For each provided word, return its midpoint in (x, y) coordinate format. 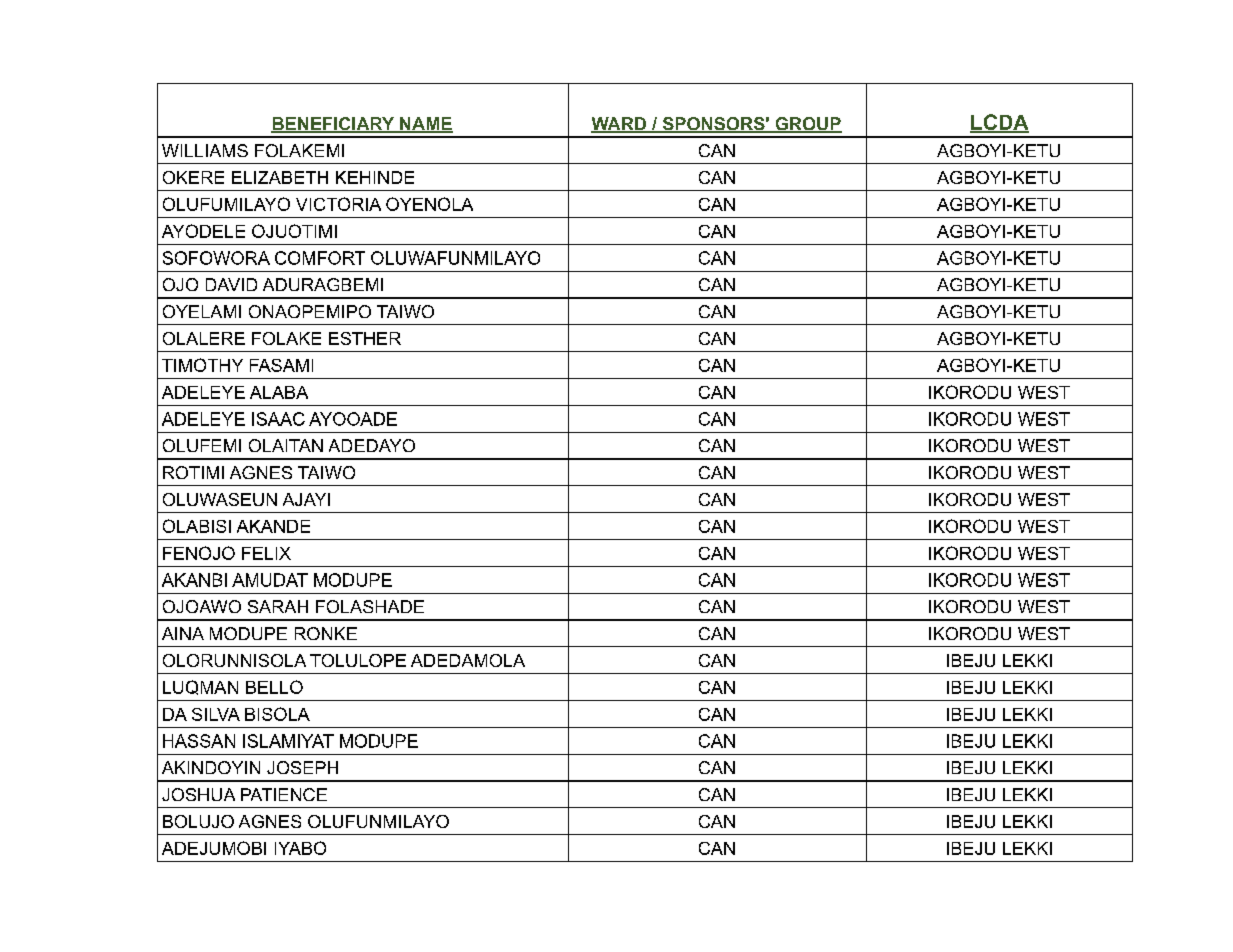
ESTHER (365, 338)
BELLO (274, 687)
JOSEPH (302, 767)
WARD (620, 125)
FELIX (266, 553)
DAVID (231, 284)
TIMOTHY (202, 365)
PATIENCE (284, 794)
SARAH (278, 606)
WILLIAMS (205, 150)
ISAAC (278, 419)
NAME (425, 125)
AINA (183, 633)
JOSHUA (198, 794)
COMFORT (320, 258)
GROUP (807, 125)
